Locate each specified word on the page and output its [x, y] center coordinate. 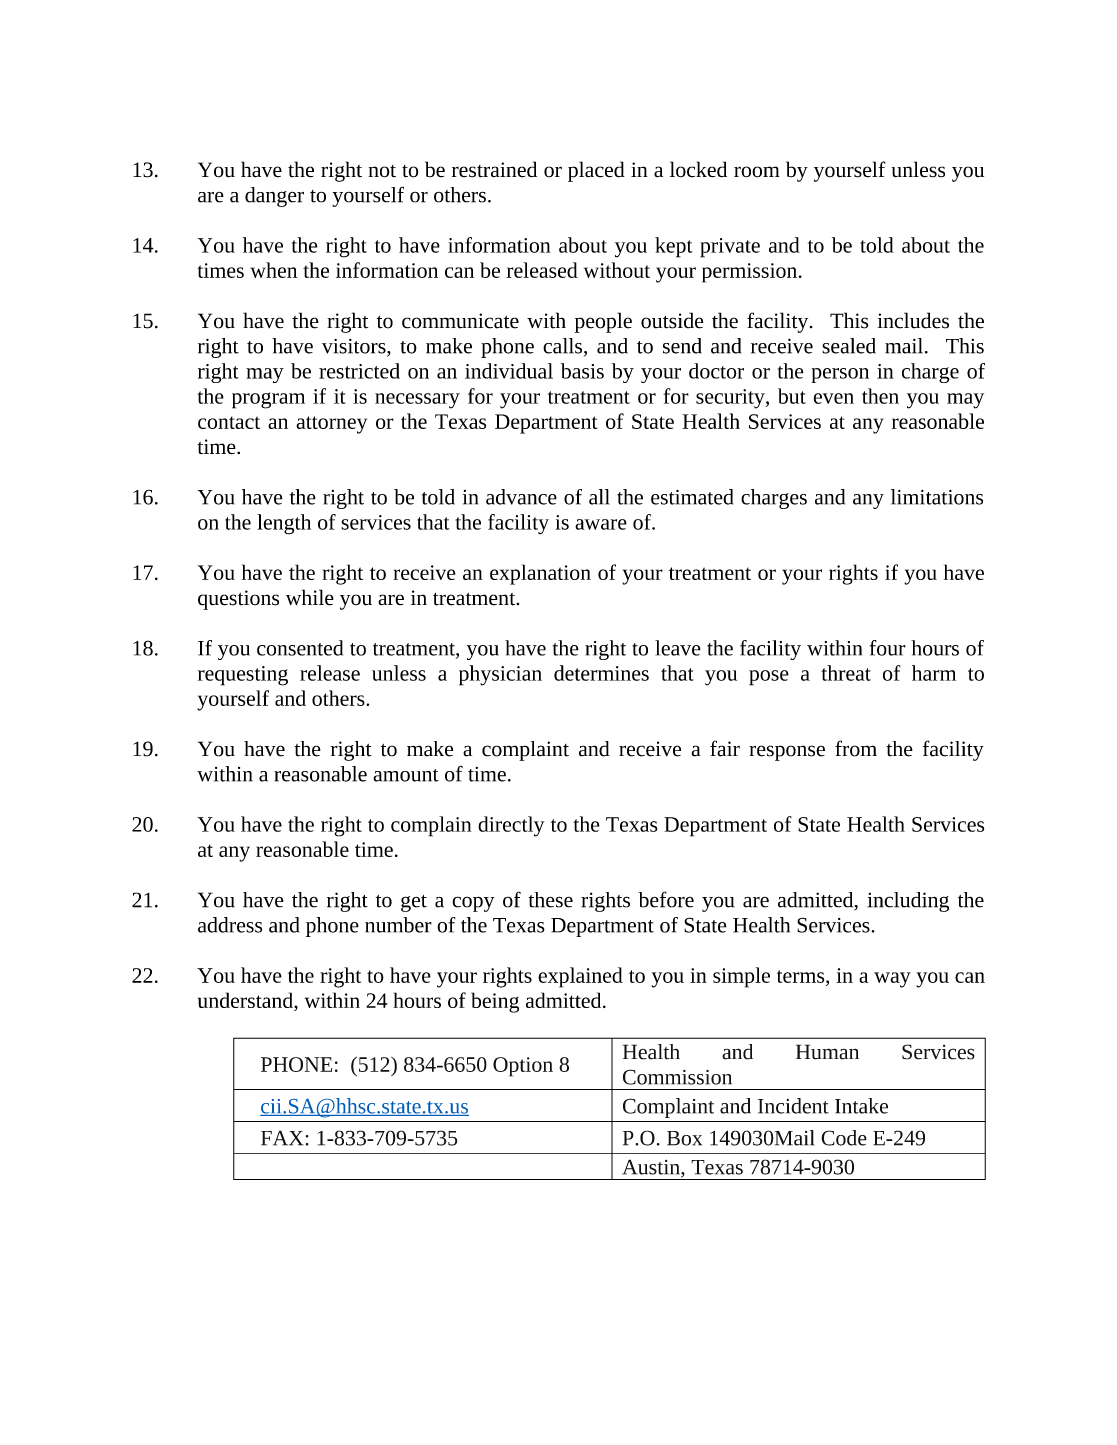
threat [846, 673]
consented [300, 648]
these [550, 900]
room [757, 172]
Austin [652, 1168]
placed [596, 171]
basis [582, 371]
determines [601, 673]
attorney [331, 425]
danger [274, 197]
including [908, 902]
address [230, 925]
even [833, 398]
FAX [282, 1138]
